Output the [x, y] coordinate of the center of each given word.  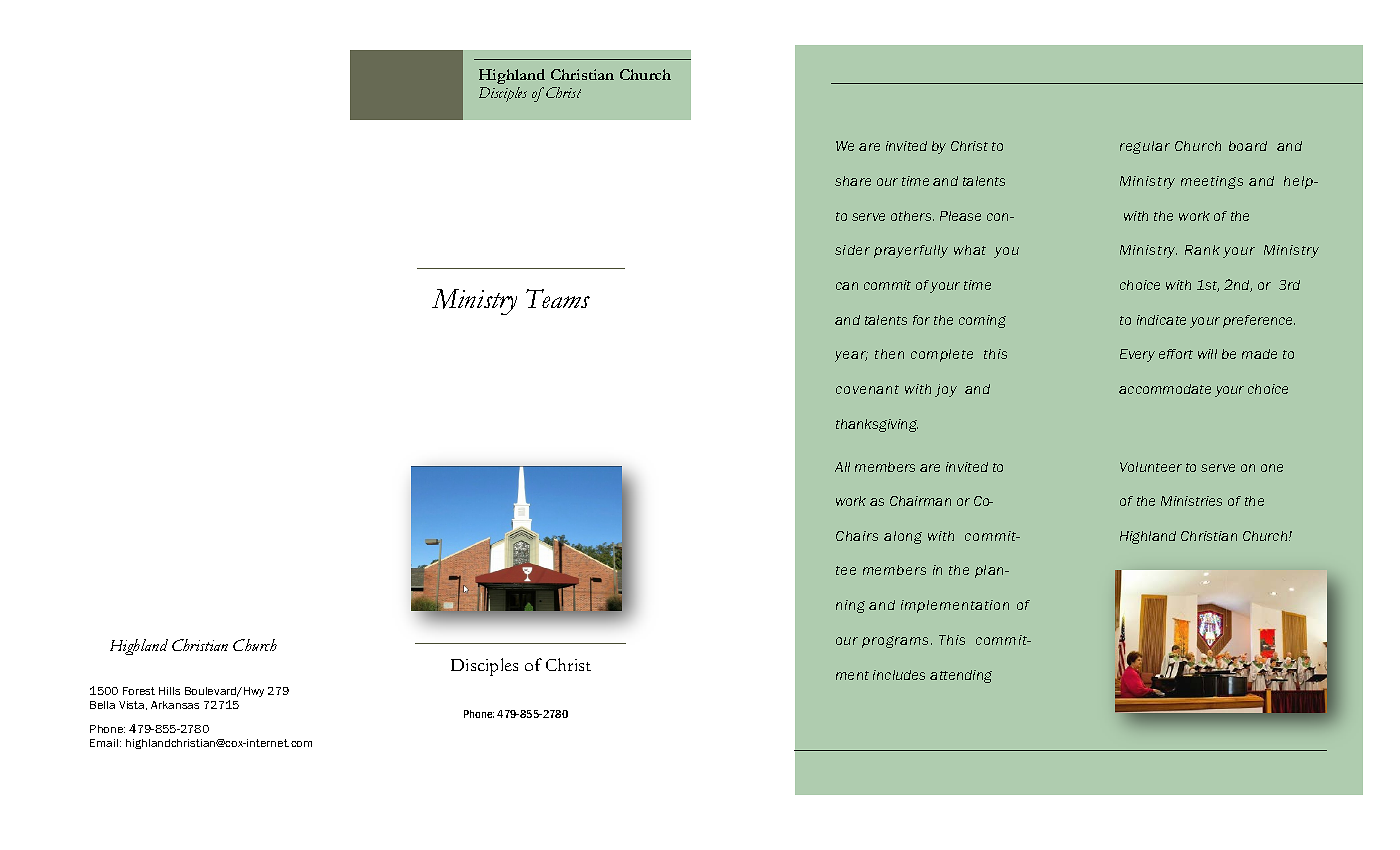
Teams [558, 298]
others [912, 216]
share [853, 181]
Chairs [857, 536]
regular [1145, 147]
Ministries [1191, 501]
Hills [169, 691]
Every [1137, 355]
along [903, 537]
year [851, 356]
